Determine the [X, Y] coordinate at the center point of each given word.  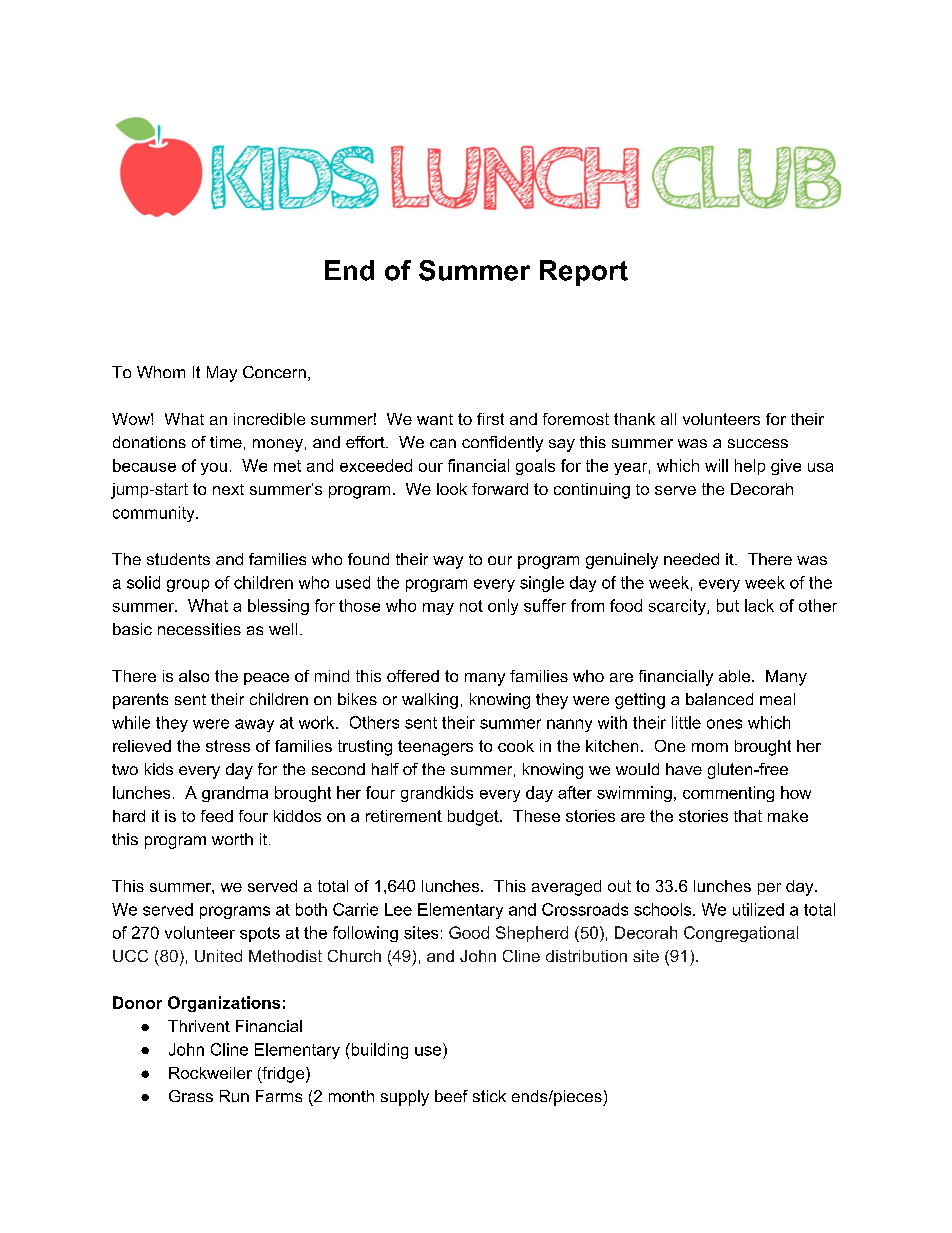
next [228, 489]
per [769, 889]
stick [489, 1096]
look [452, 489]
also [194, 676]
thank [634, 419]
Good [469, 932]
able [734, 676]
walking [430, 701]
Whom [161, 372]
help [750, 467]
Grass [191, 1096]
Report [584, 273]
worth [232, 839]
